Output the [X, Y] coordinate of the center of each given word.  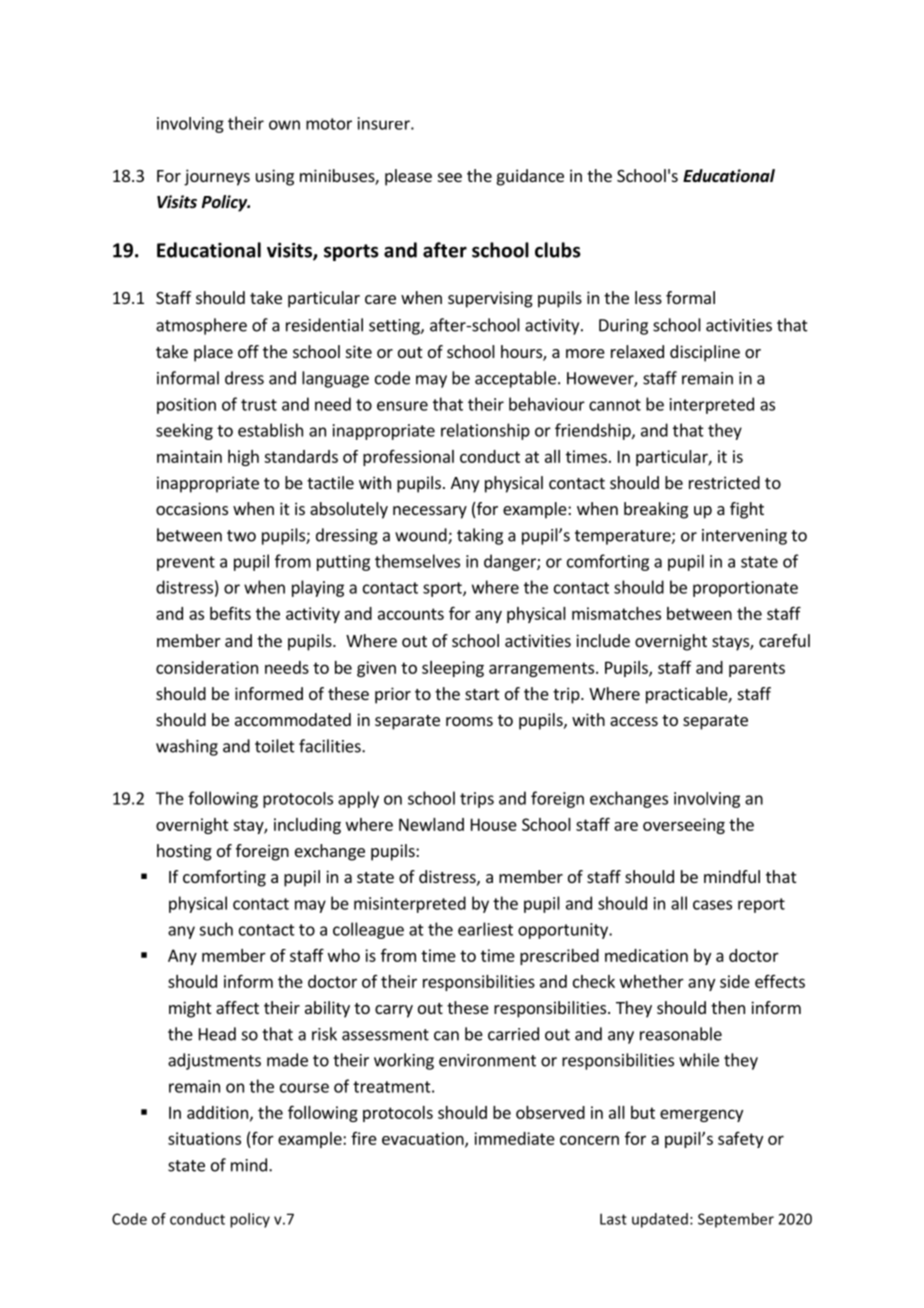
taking [480, 536]
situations [204, 1138]
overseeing [684, 826]
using [275, 177]
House [494, 824]
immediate [514, 1138]
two [241, 536]
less [648, 297]
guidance [530, 177]
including [307, 826]
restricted [724, 482]
